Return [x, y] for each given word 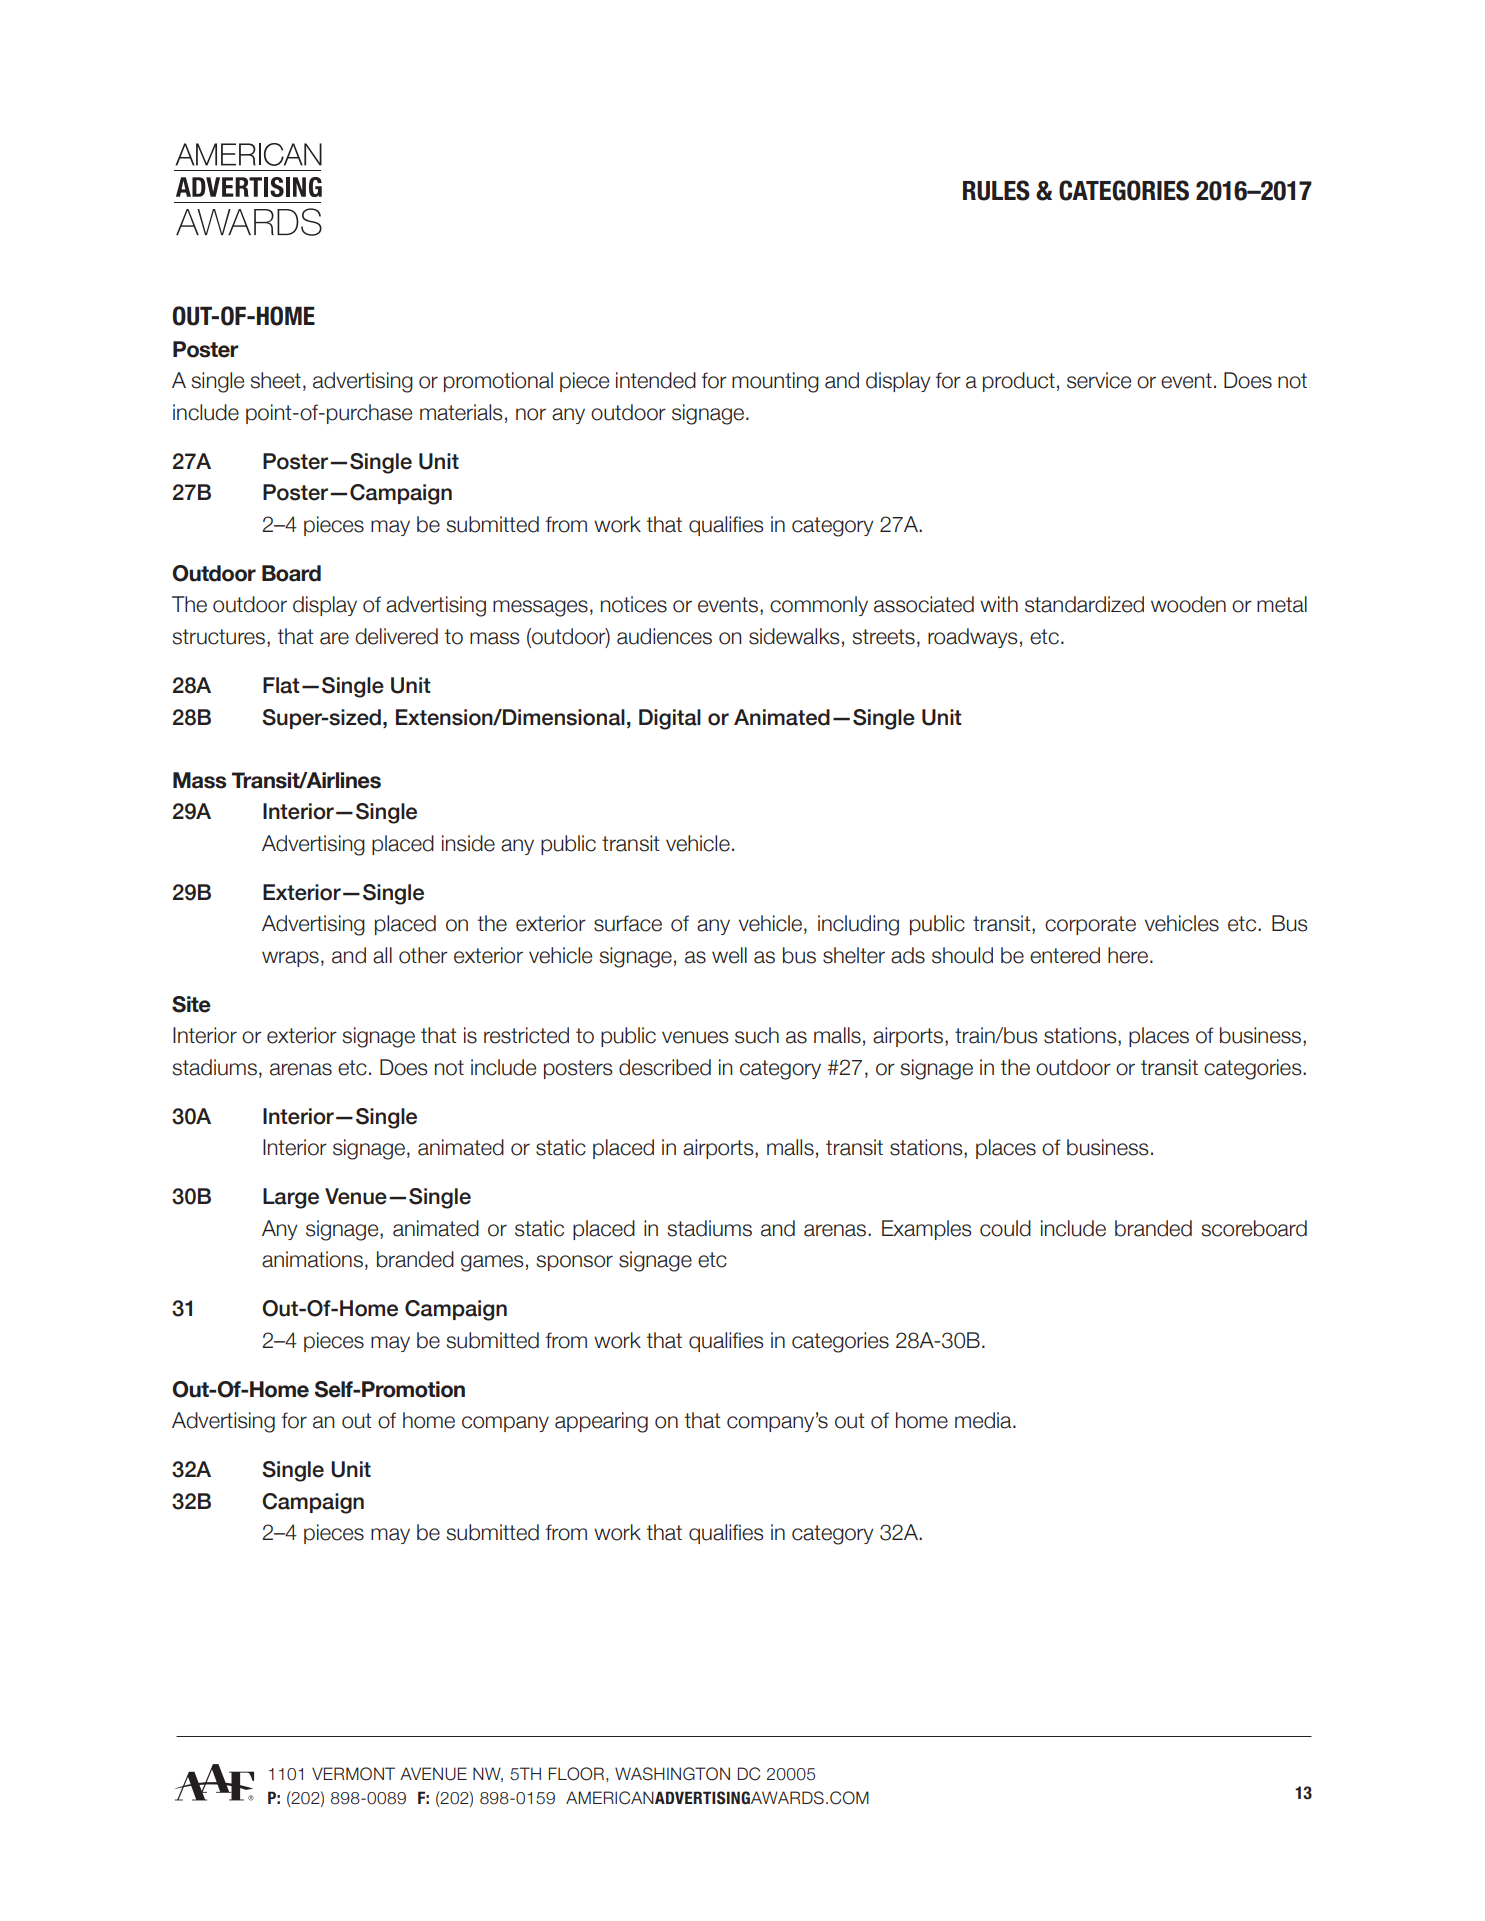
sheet [275, 380]
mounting [775, 382]
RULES [996, 190]
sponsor [574, 1263]
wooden [1188, 604]
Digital [670, 719]
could [1005, 1228]
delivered [396, 636]
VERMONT [353, 1774]
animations [312, 1259]
